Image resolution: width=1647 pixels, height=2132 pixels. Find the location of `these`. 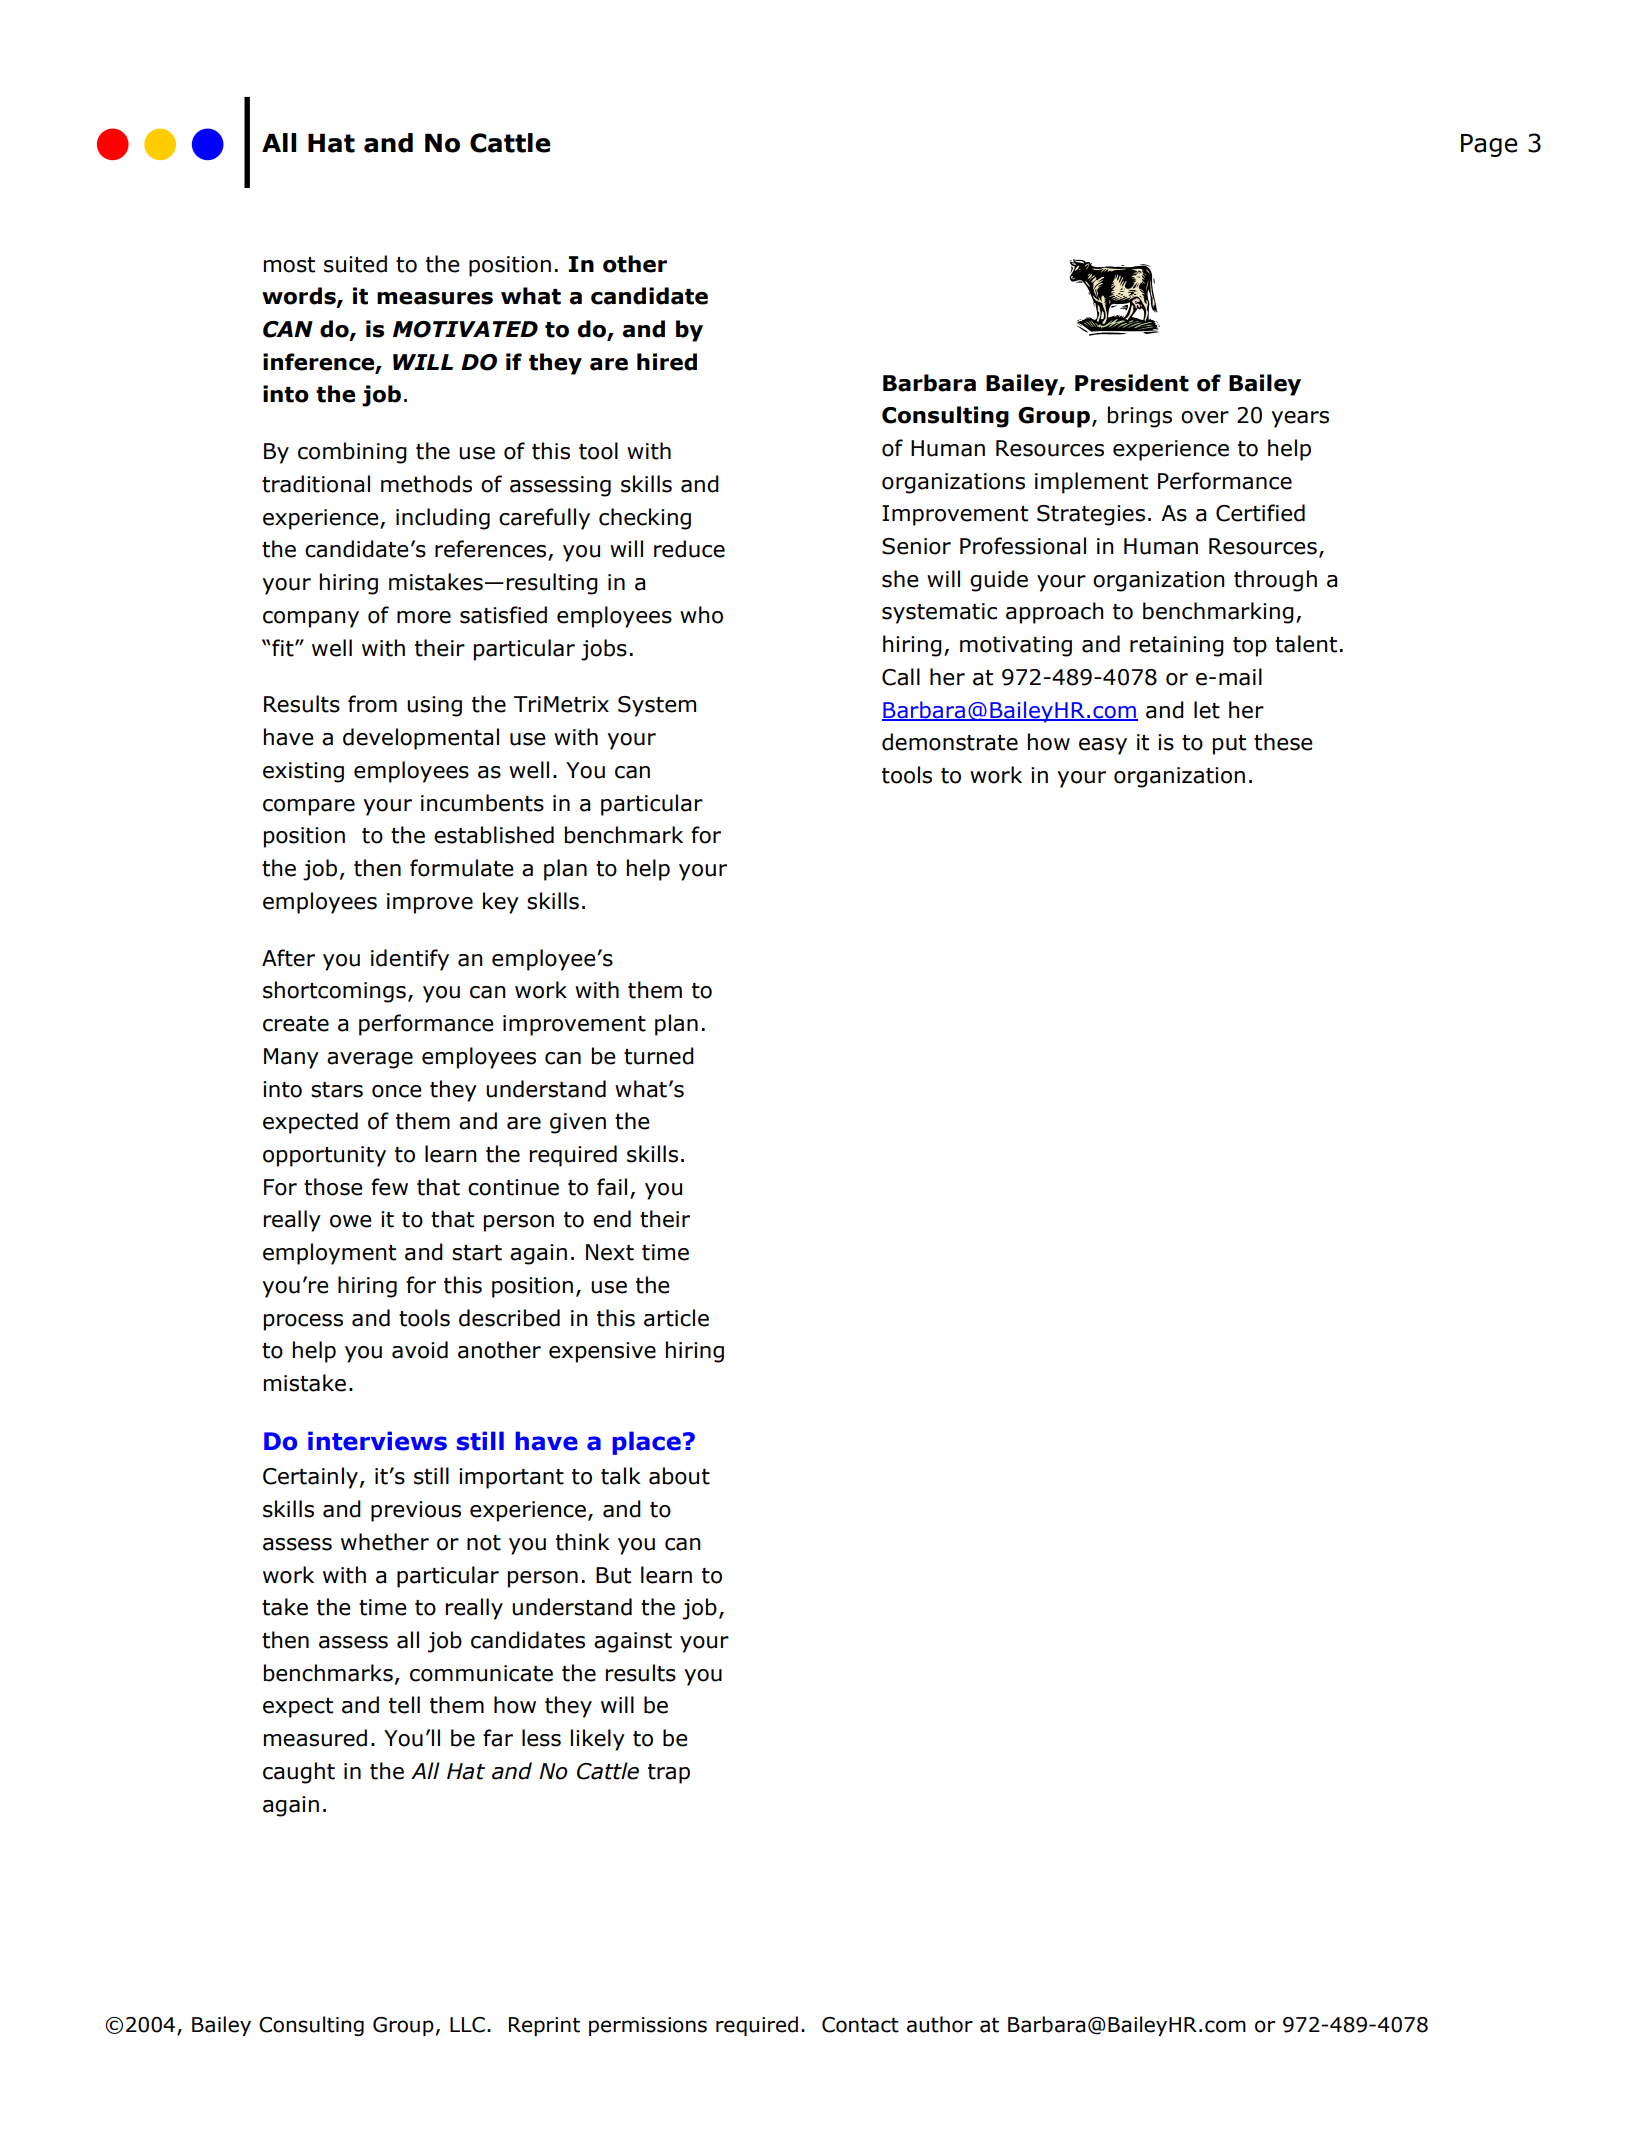

these is located at coordinates (1283, 742).
